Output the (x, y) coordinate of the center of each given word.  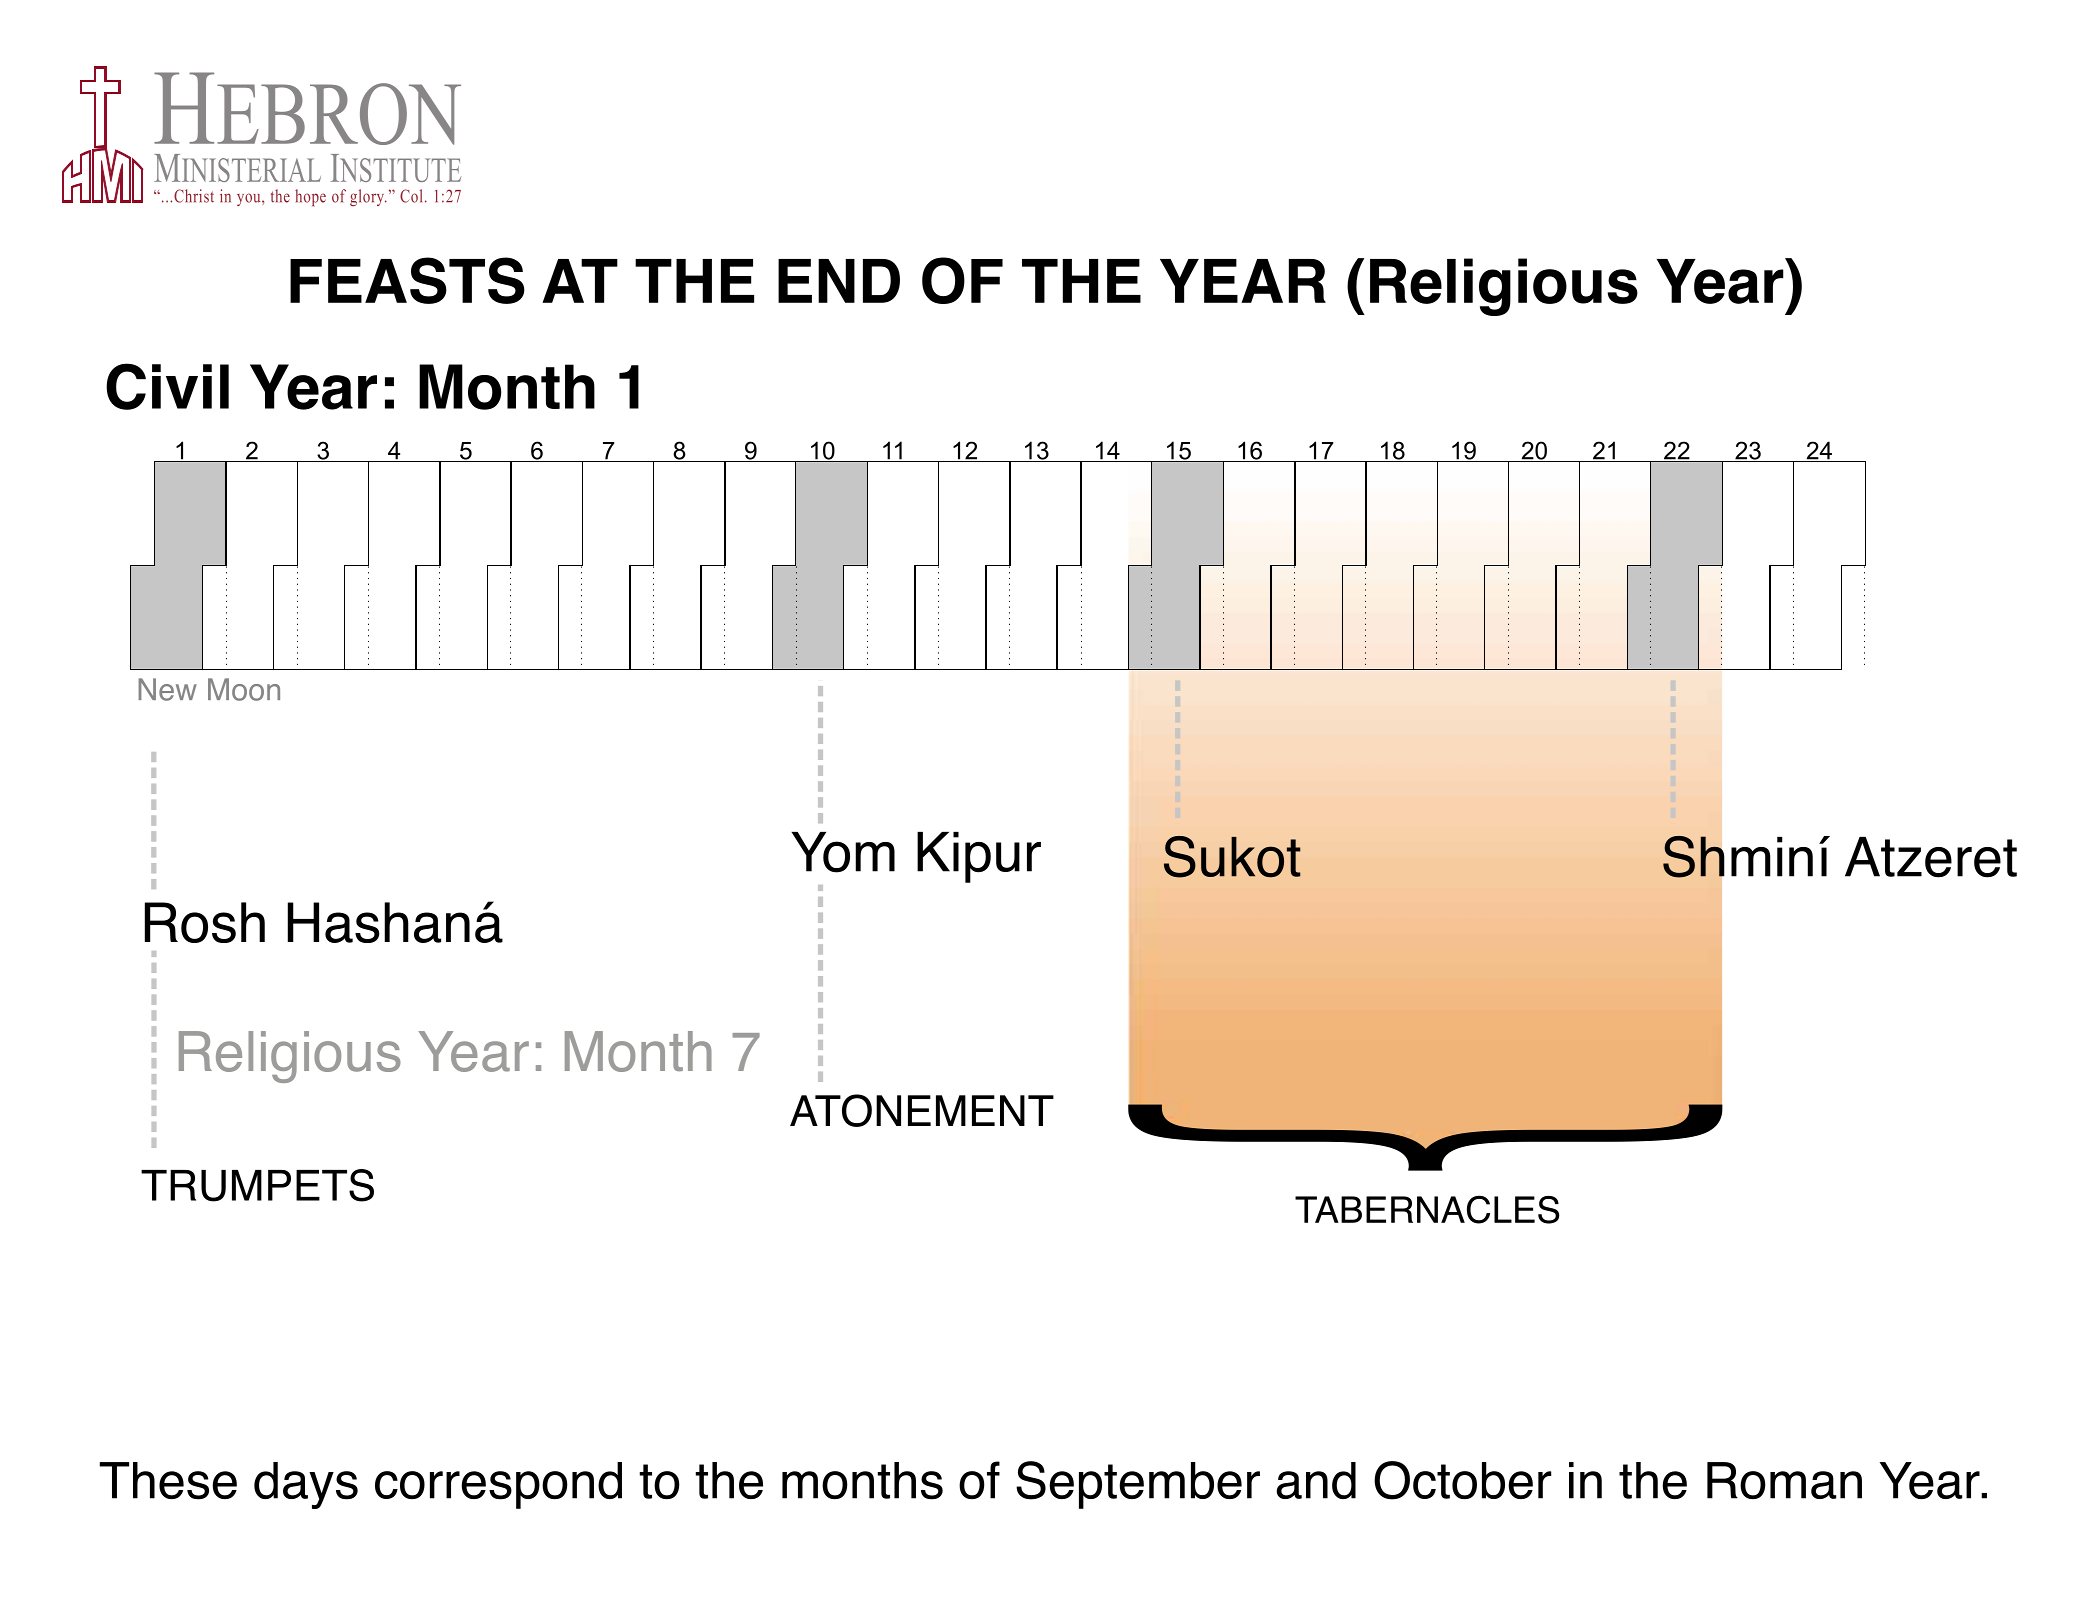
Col (411, 196)
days (306, 1485)
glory (368, 197)
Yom (843, 852)
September (1138, 1485)
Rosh (205, 922)
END (839, 281)
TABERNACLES (1427, 1209)
